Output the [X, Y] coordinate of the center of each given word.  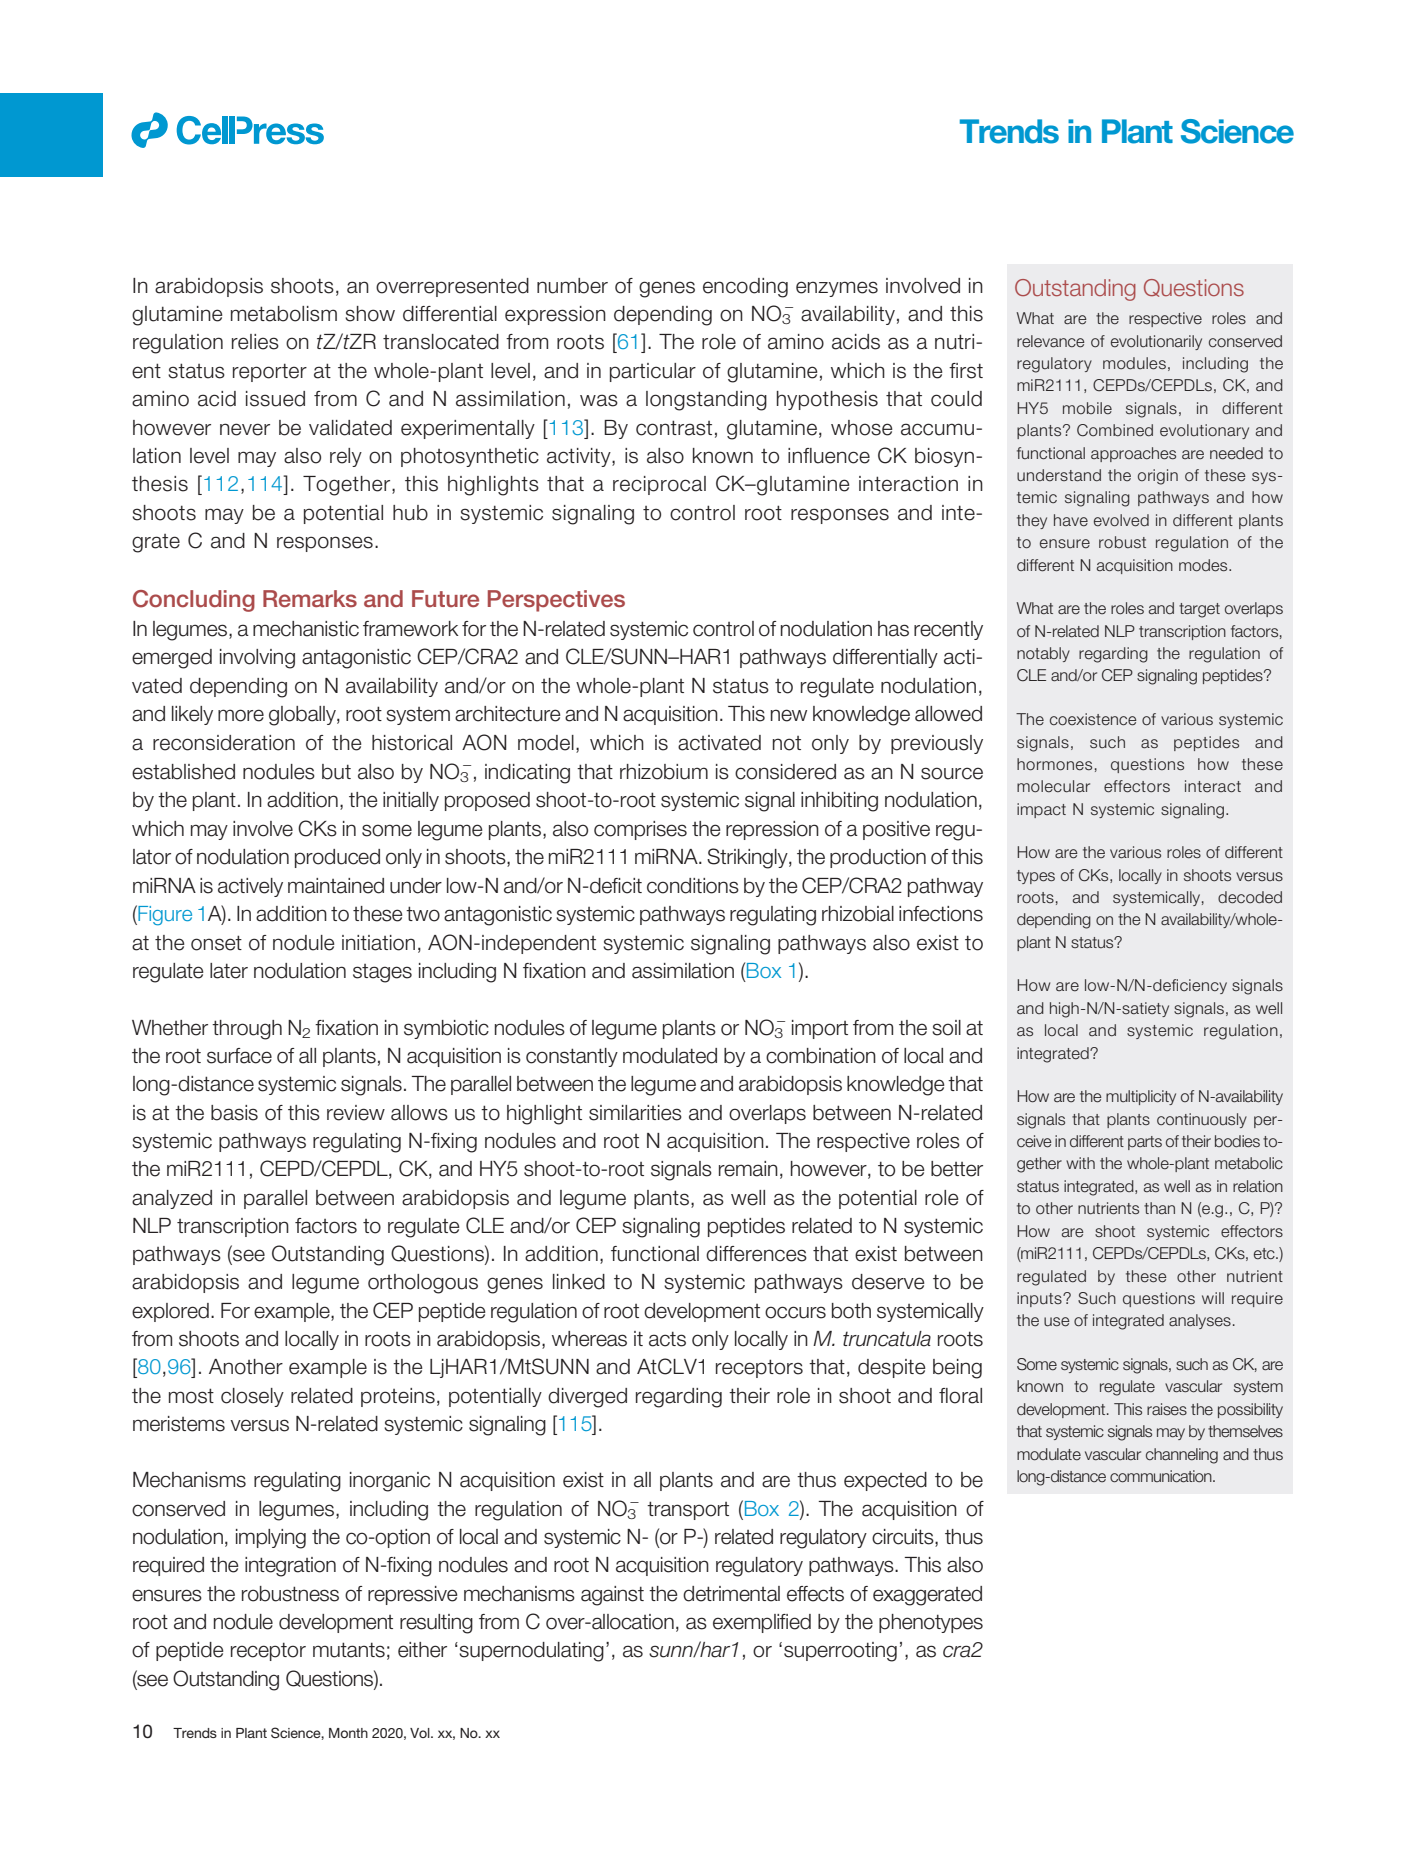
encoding [745, 288]
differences [756, 1254]
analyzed [172, 1199]
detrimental [731, 1594]
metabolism [284, 314]
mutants [349, 1650]
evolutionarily [1156, 342]
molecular [1053, 786]
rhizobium [664, 772]
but [336, 772]
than [1159, 1208]
